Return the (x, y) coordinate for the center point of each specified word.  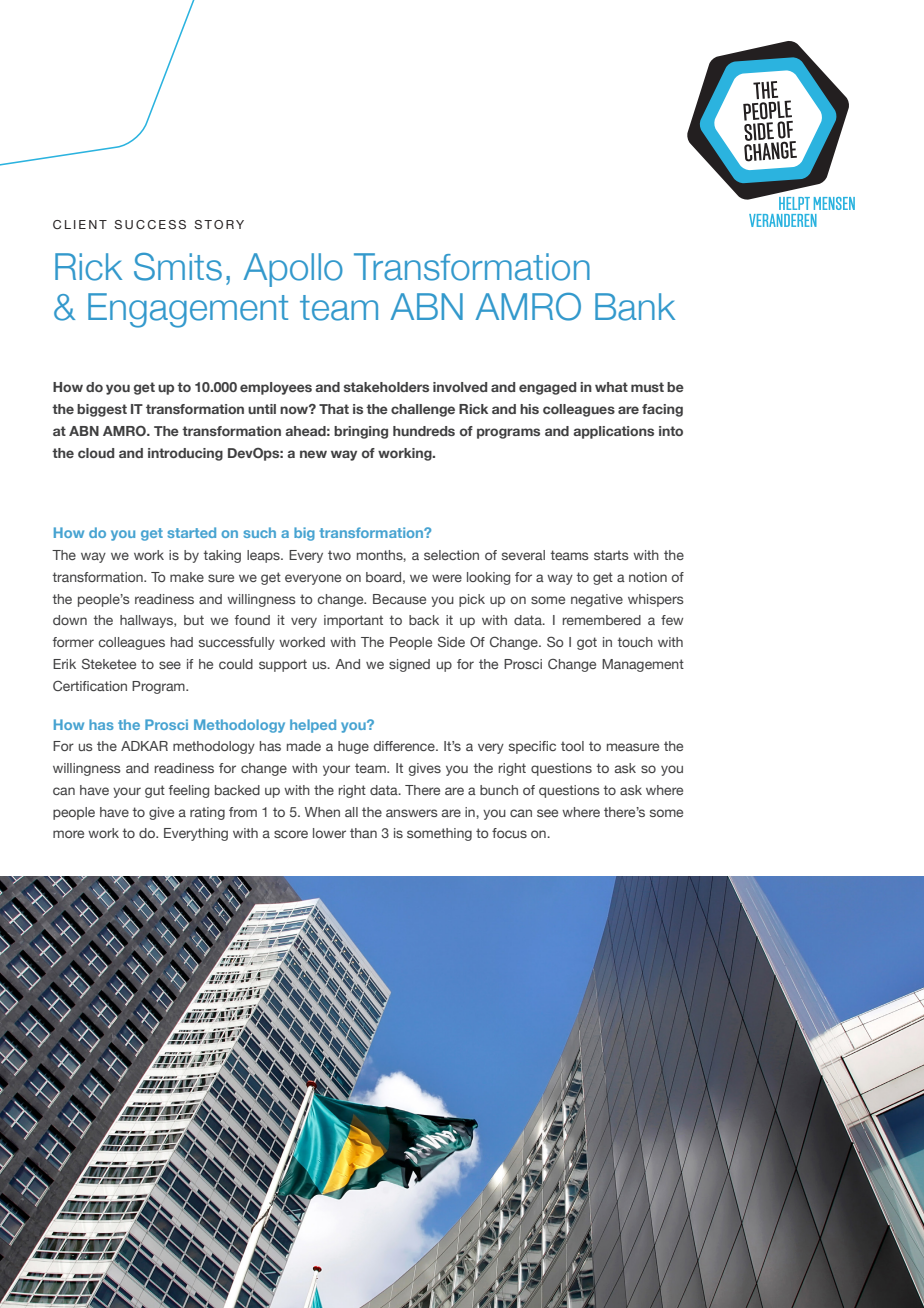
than (363, 833)
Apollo (293, 270)
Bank (635, 307)
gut (155, 791)
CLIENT (80, 224)
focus (509, 833)
